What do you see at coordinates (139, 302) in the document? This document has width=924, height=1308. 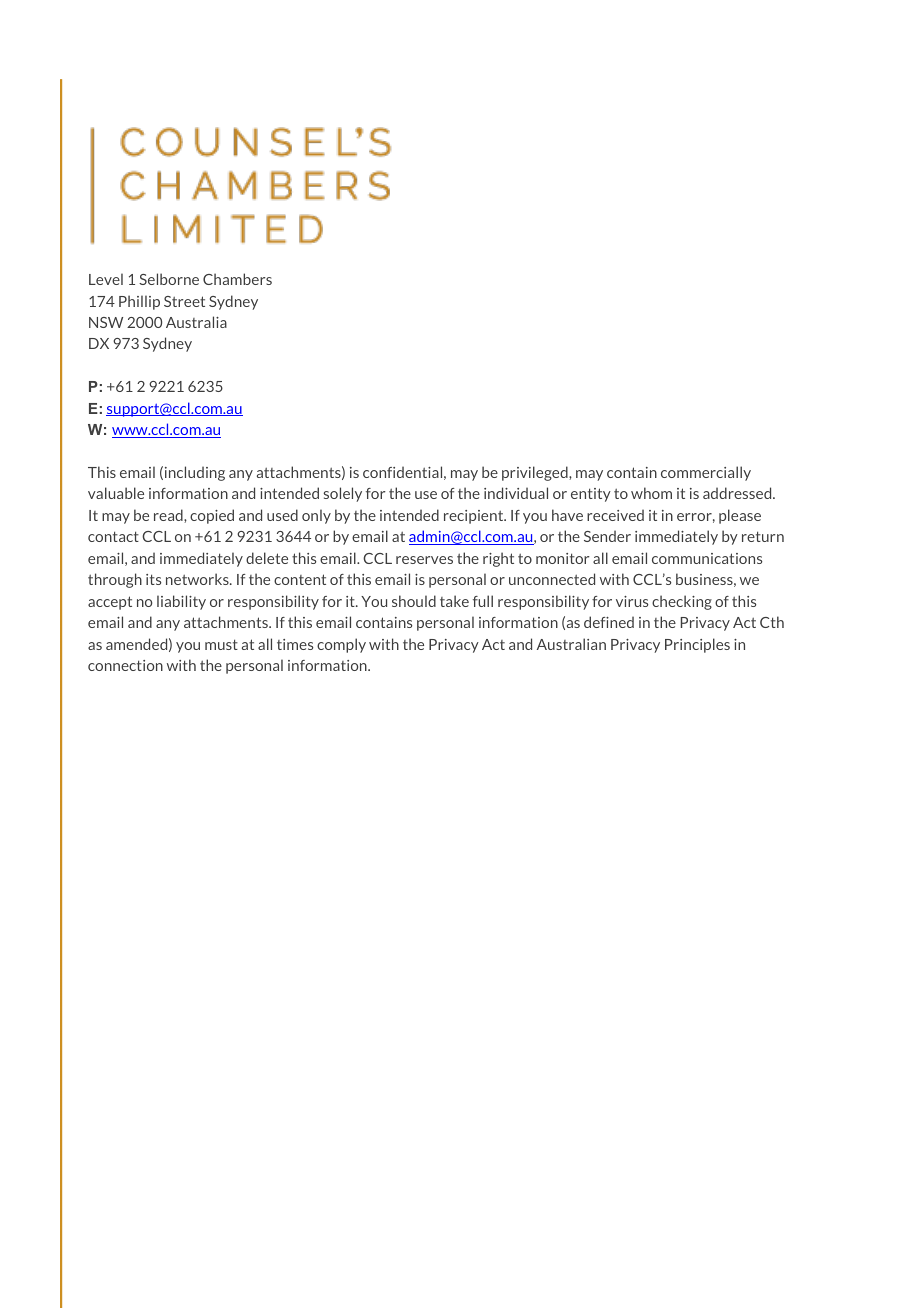 I see `Phillip` at bounding box center [139, 302].
